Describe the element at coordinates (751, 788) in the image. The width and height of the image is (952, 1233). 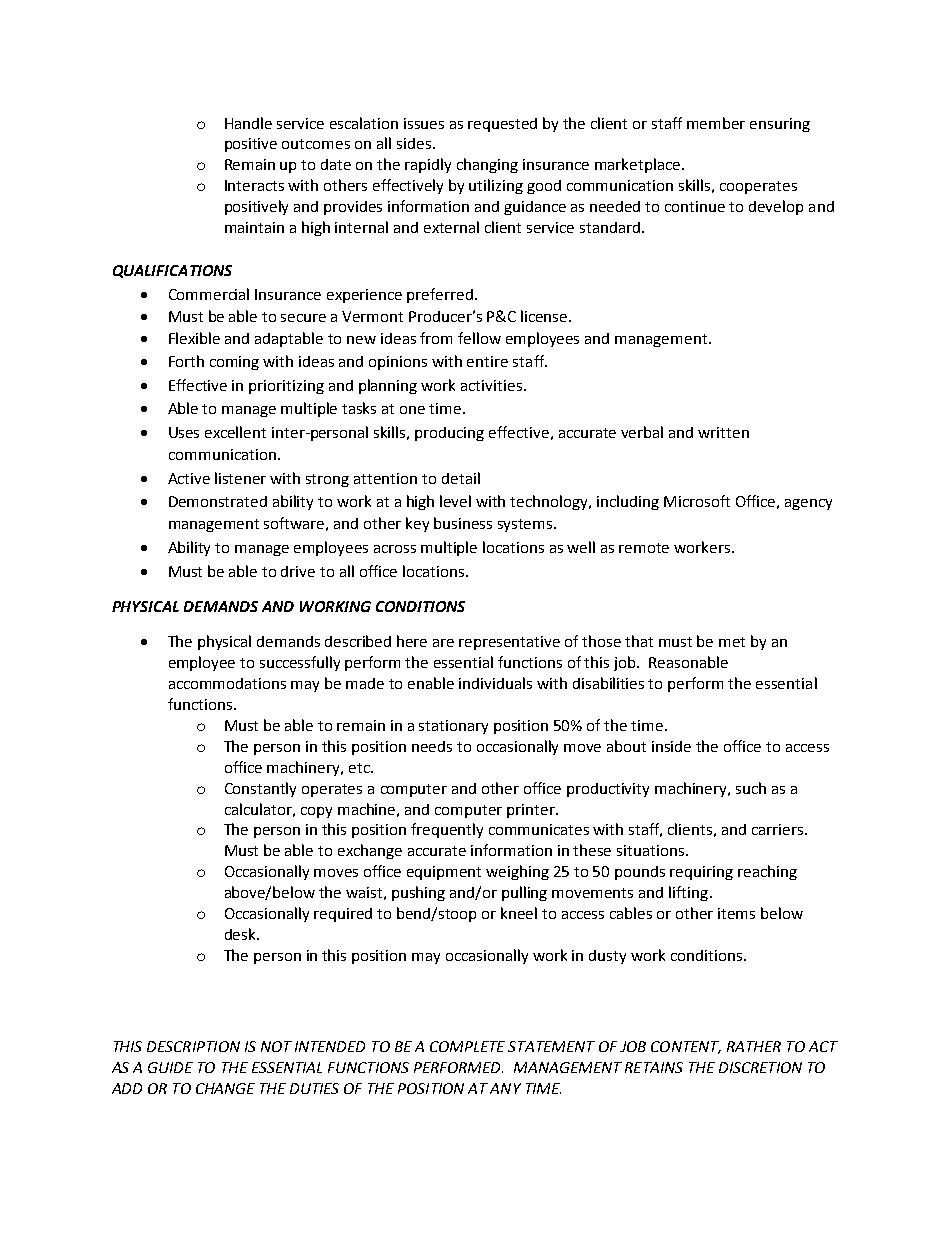
I see `such` at that location.
